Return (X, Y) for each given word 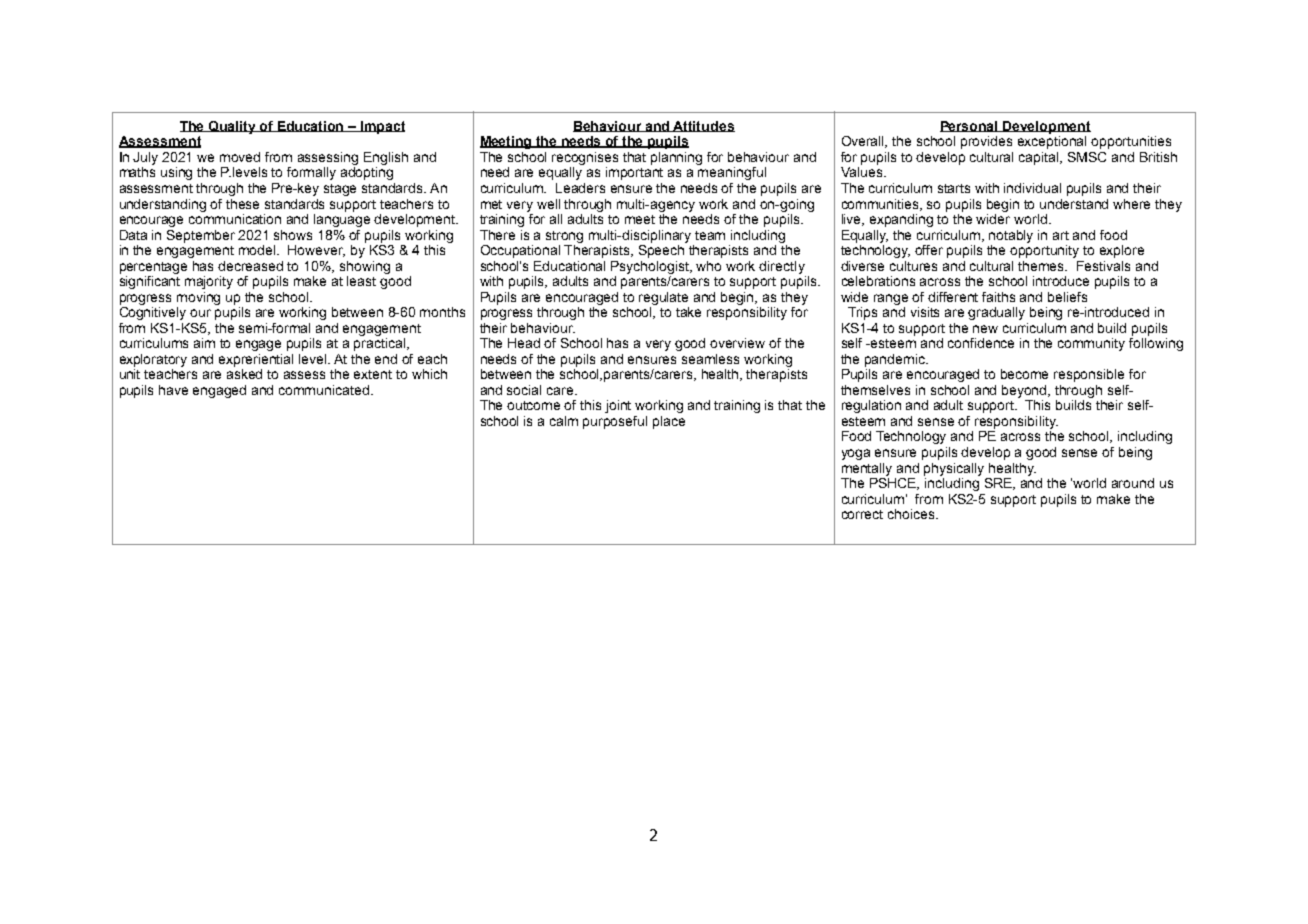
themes (1042, 266)
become (1024, 374)
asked (244, 374)
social (524, 390)
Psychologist (651, 267)
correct (862, 514)
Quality (233, 127)
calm (564, 421)
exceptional (1052, 142)
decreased (250, 266)
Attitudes (703, 126)
